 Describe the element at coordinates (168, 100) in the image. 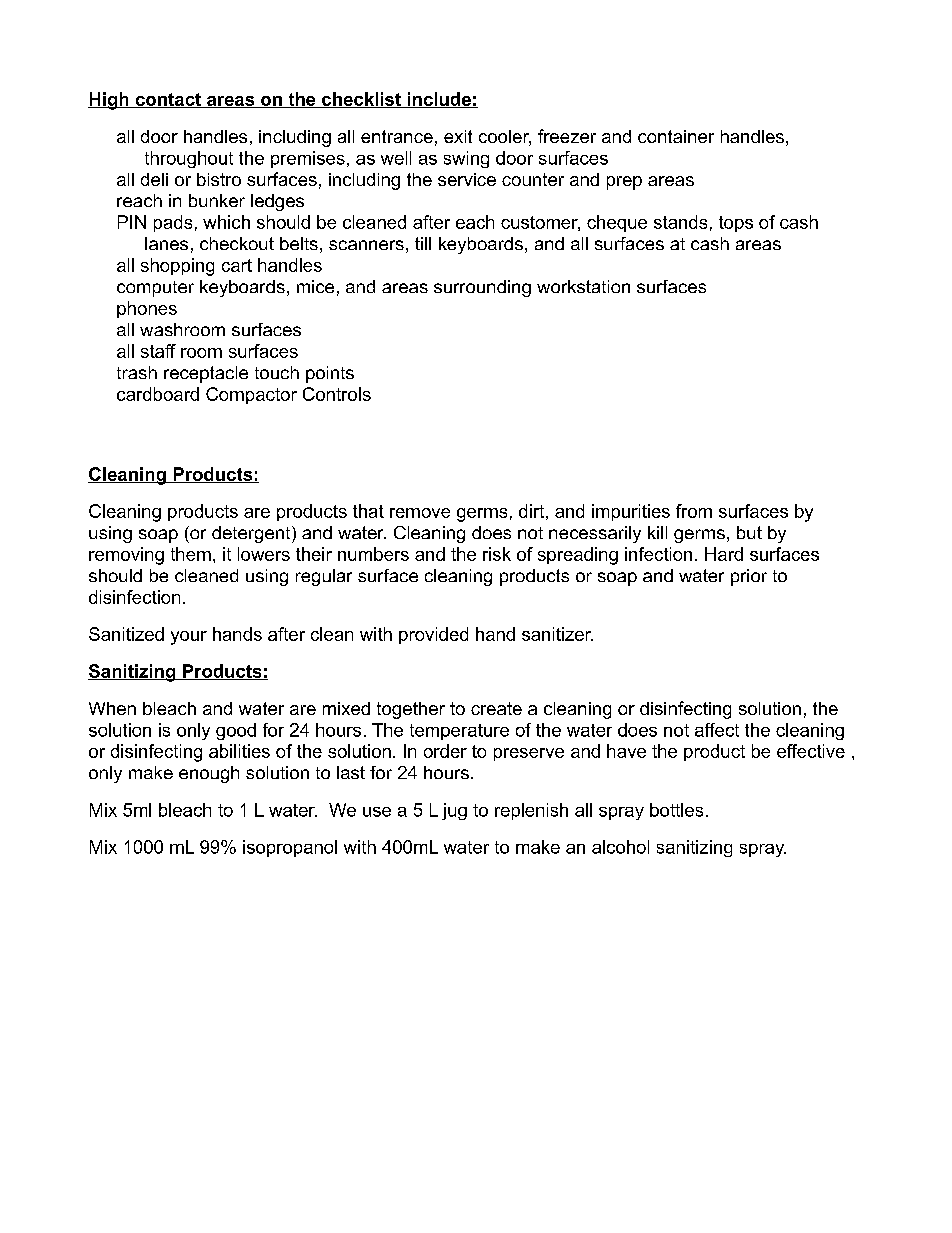

I see `contact` at that location.
